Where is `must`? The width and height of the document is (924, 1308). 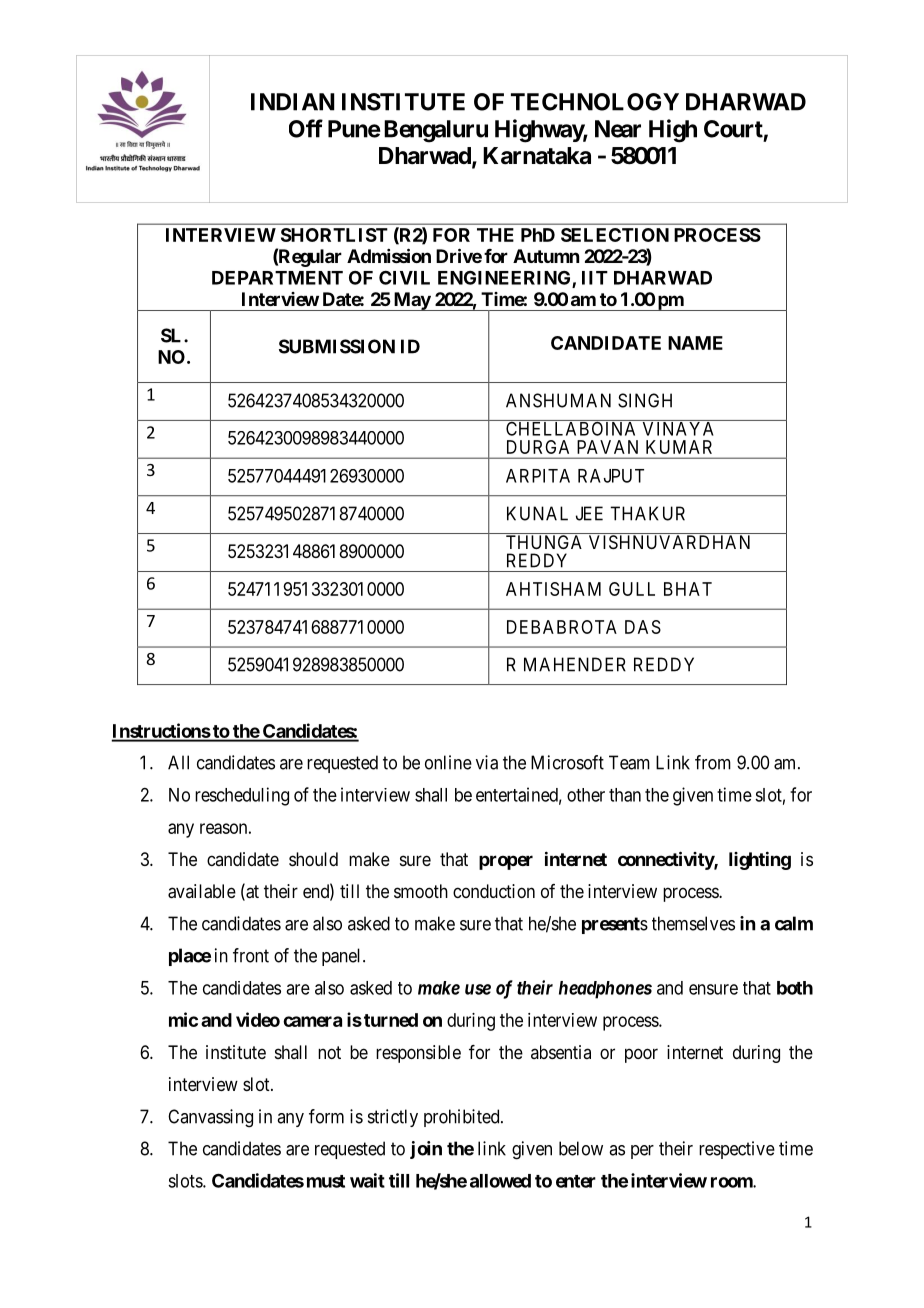 must is located at coordinates (326, 1181).
